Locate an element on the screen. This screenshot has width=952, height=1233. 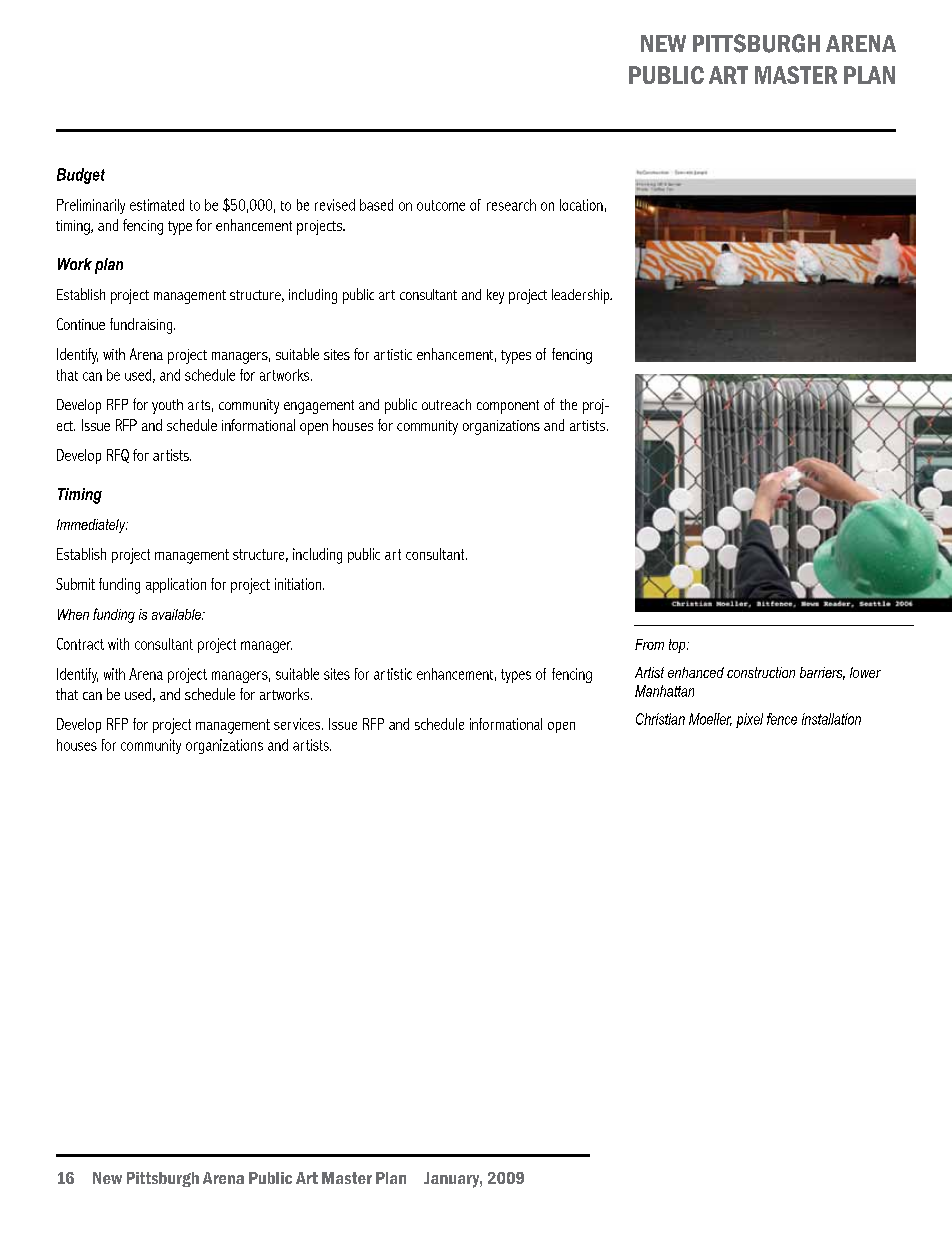
top is located at coordinates (678, 646).
